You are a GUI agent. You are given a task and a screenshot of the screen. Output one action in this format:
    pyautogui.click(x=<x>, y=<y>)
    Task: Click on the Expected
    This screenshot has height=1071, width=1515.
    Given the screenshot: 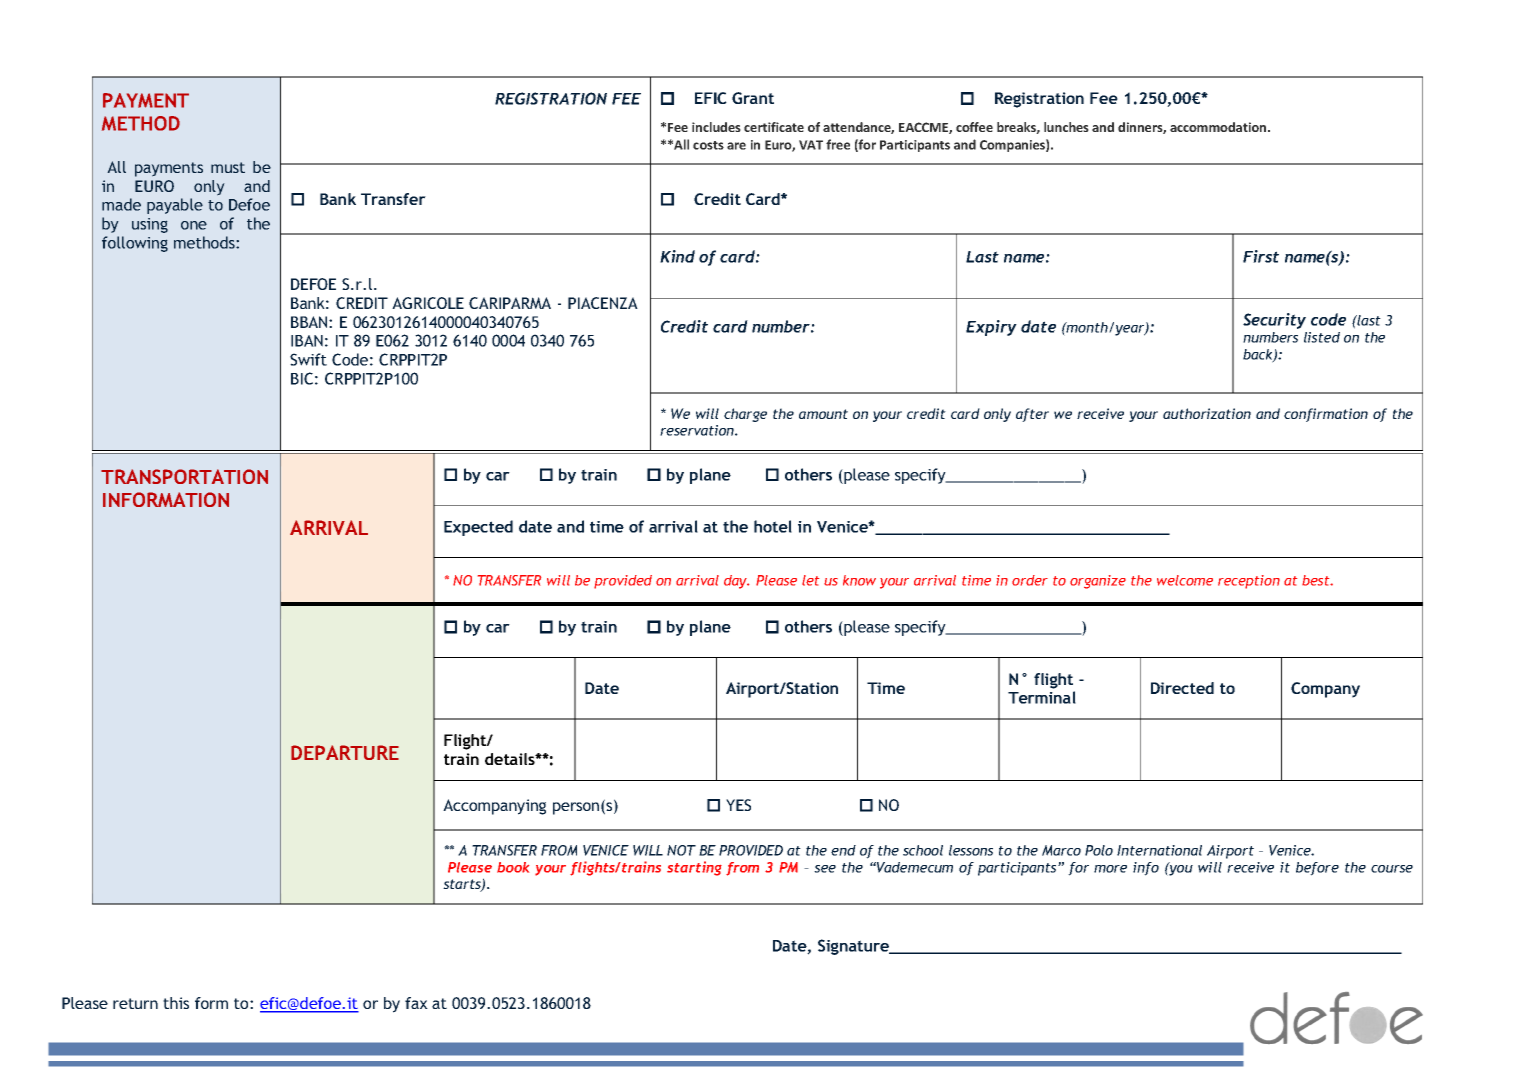 What is the action you would take?
    pyautogui.click(x=478, y=528)
